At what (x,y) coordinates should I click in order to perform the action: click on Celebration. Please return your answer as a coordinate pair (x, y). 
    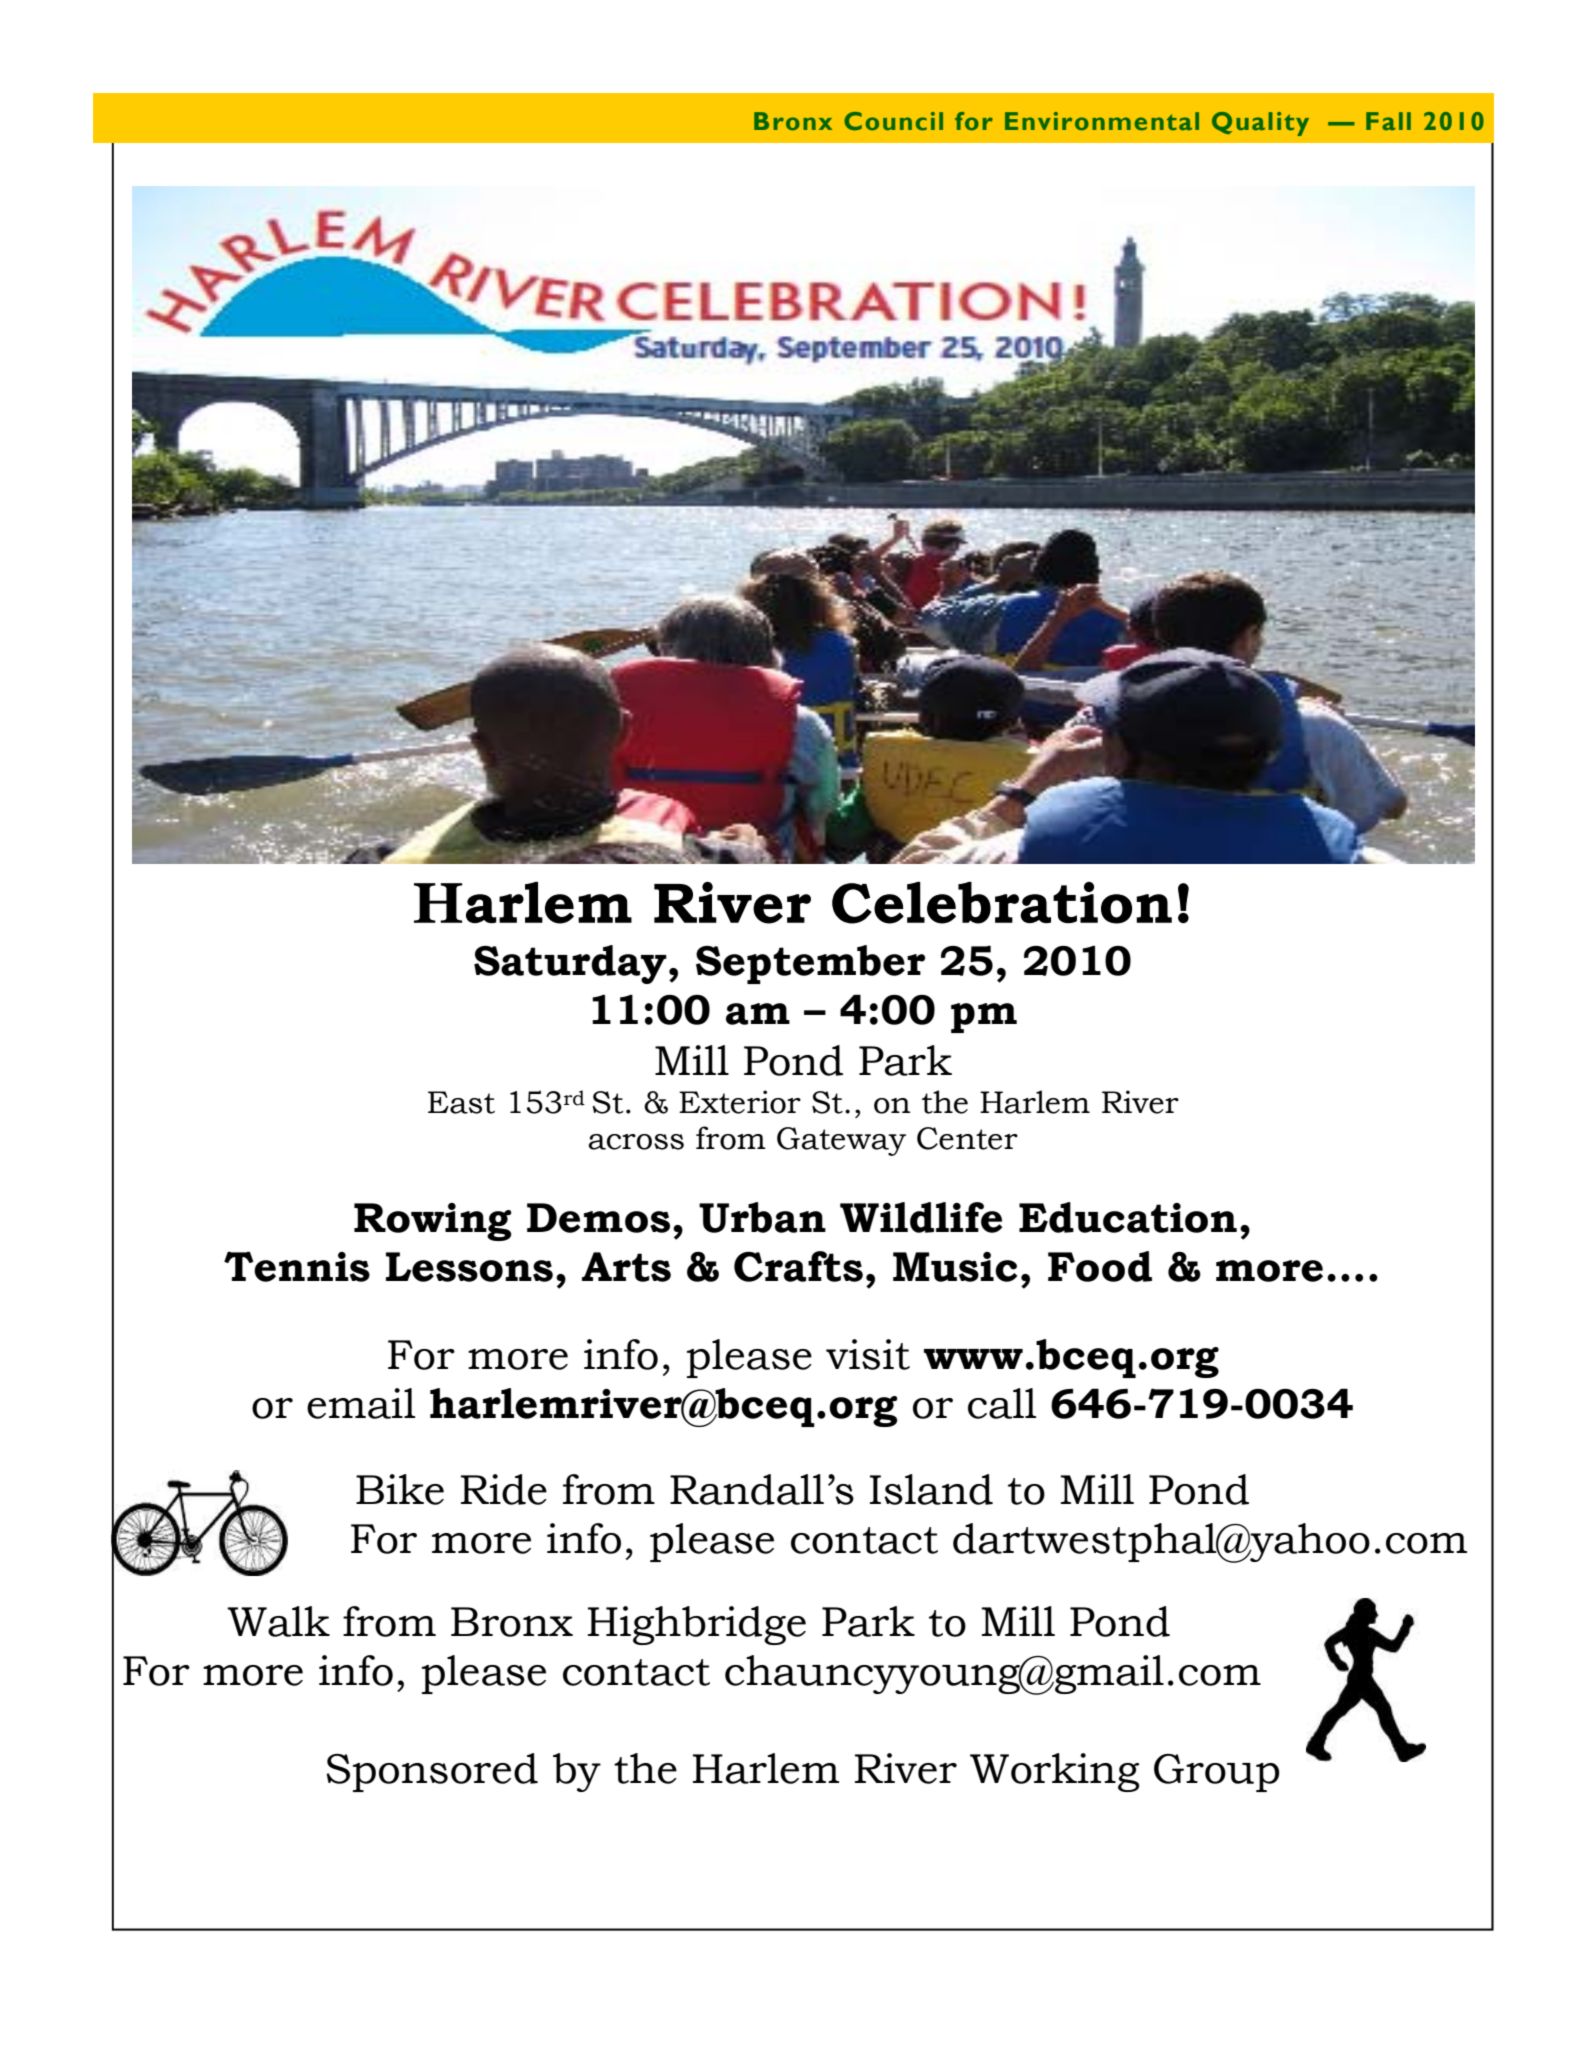
    Looking at the image, I should click on (1002, 903).
